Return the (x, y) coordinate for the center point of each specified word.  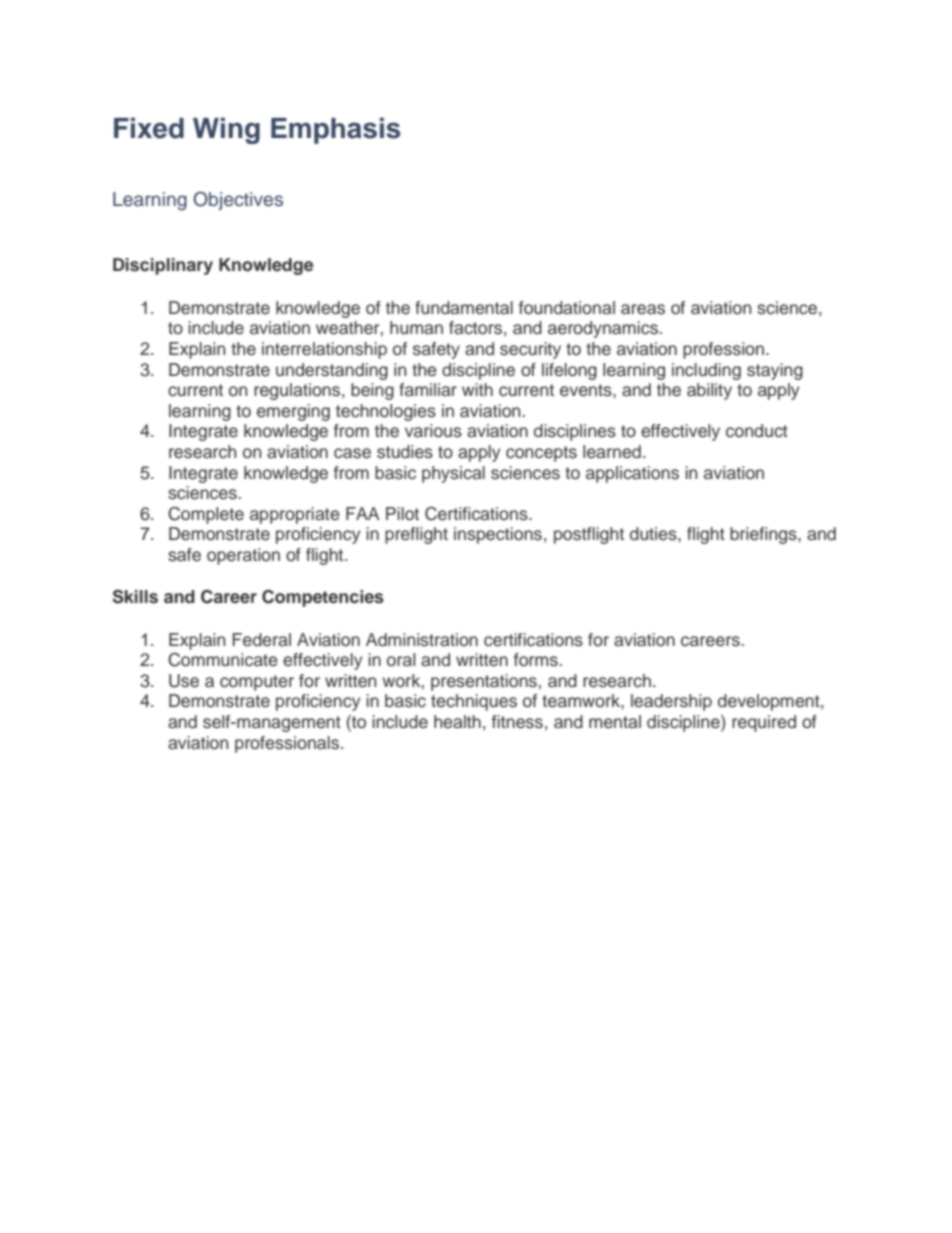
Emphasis (335, 130)
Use (184, 681)
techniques (474, 702)
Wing (226, 130)
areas (643, 309)
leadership (671, 702)
